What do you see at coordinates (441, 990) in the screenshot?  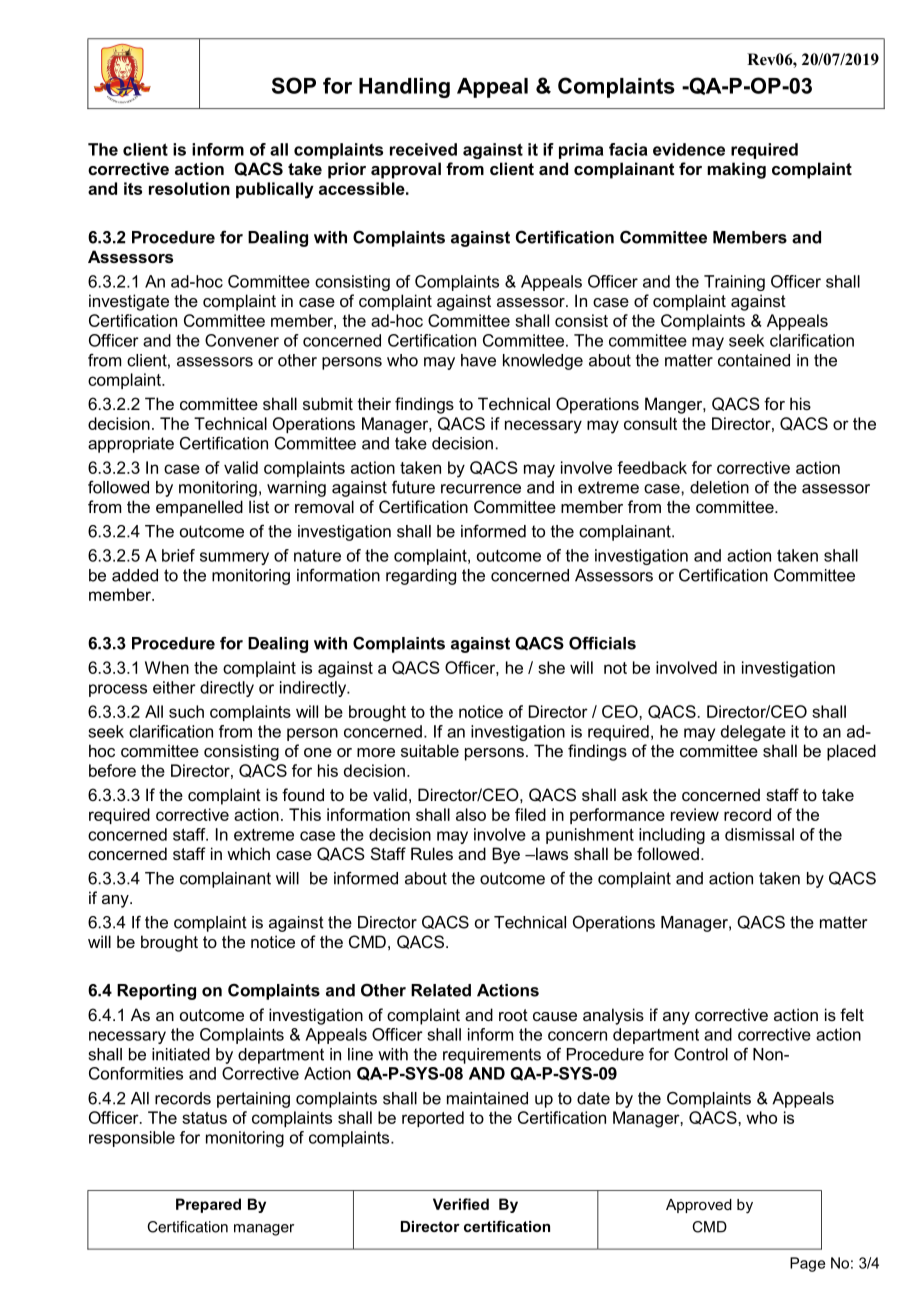 I see `Related` at bounding box center [441, 990].
